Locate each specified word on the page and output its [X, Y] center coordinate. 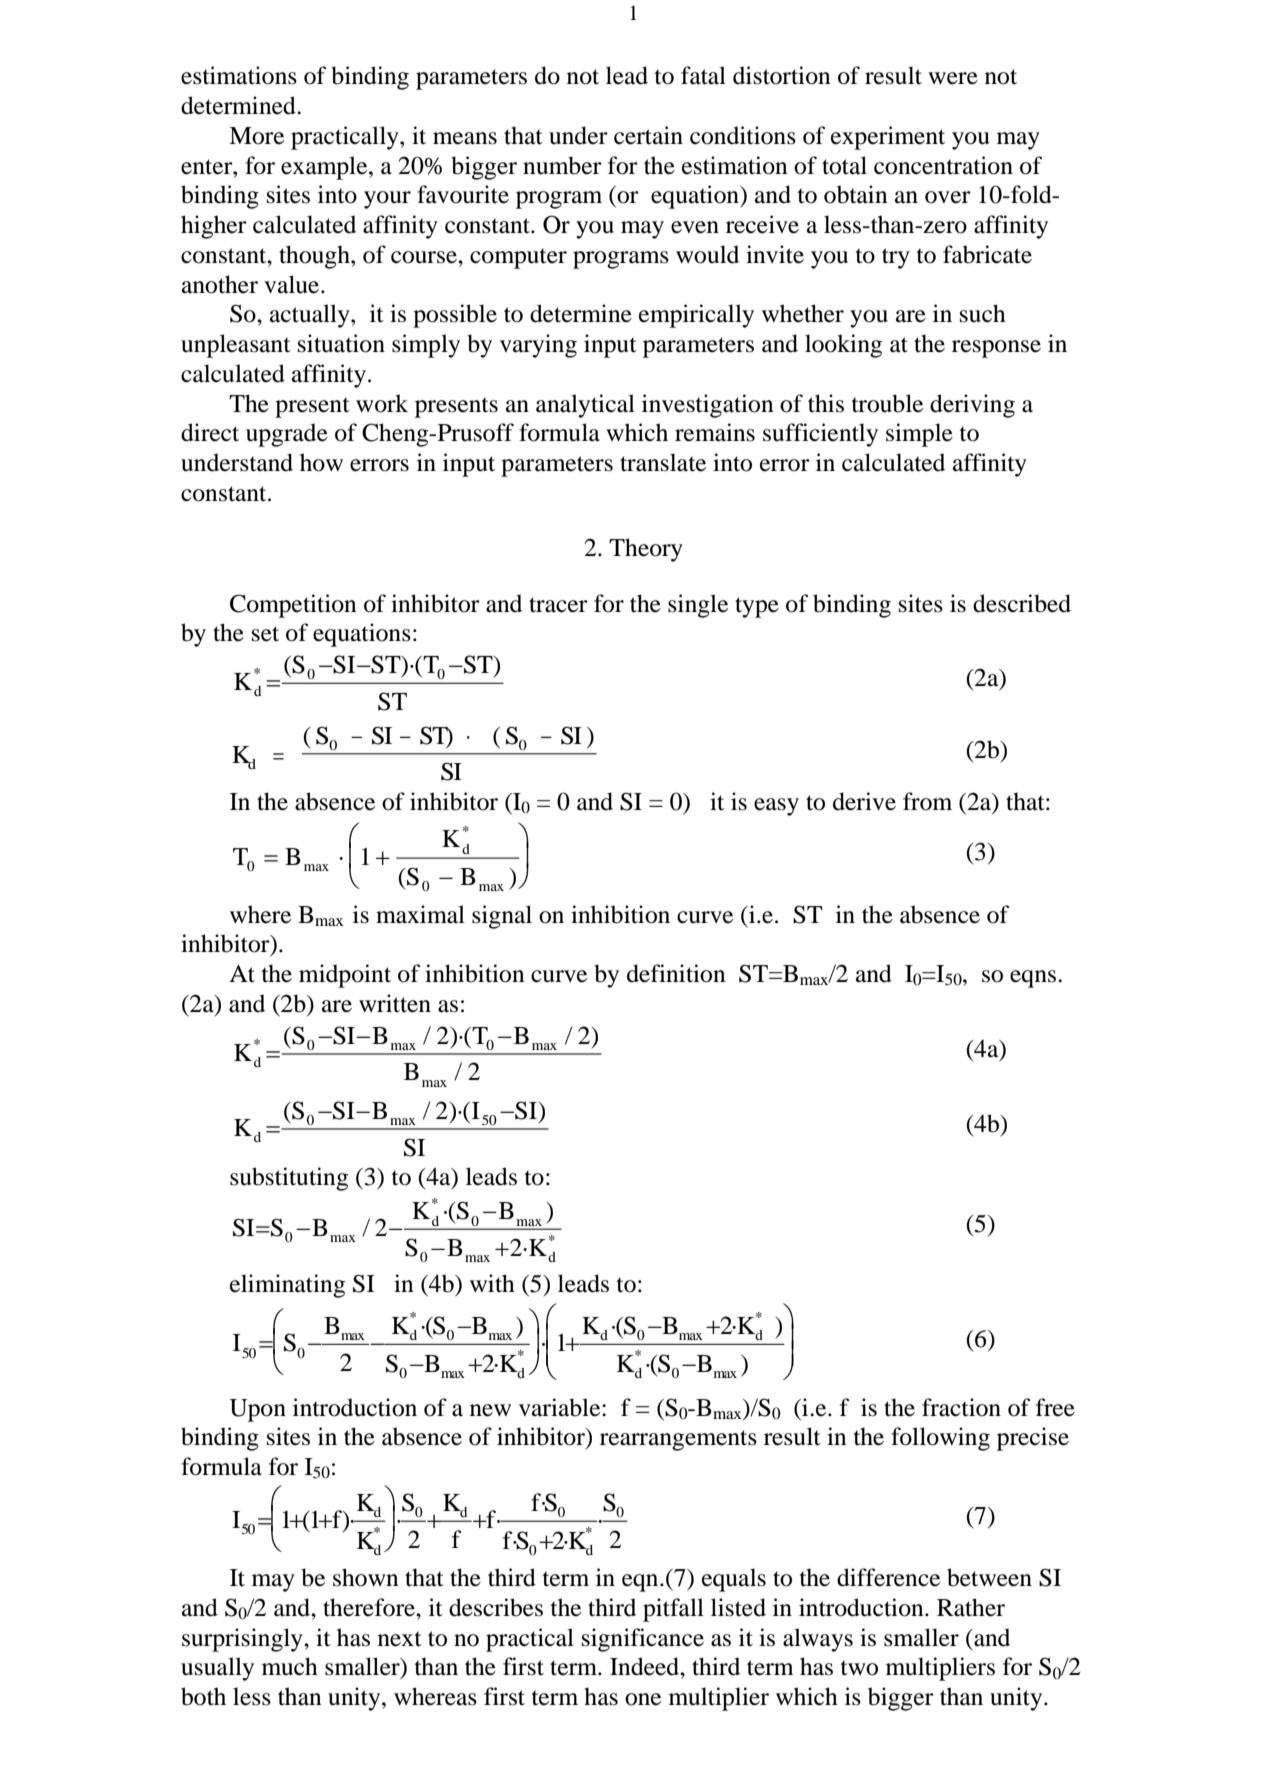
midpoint [345, 976]
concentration [943, 165]
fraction [961, 1407]
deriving [972, 406]
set [265, 634]
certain [648, 135]
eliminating [287, 1286]
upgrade [287, 435]
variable [561, 1407]
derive [864, 801]
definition [676, 973]
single [698, 606]
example [325, 168]
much [290, 1666]
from [927, 801]
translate [663, 462]
